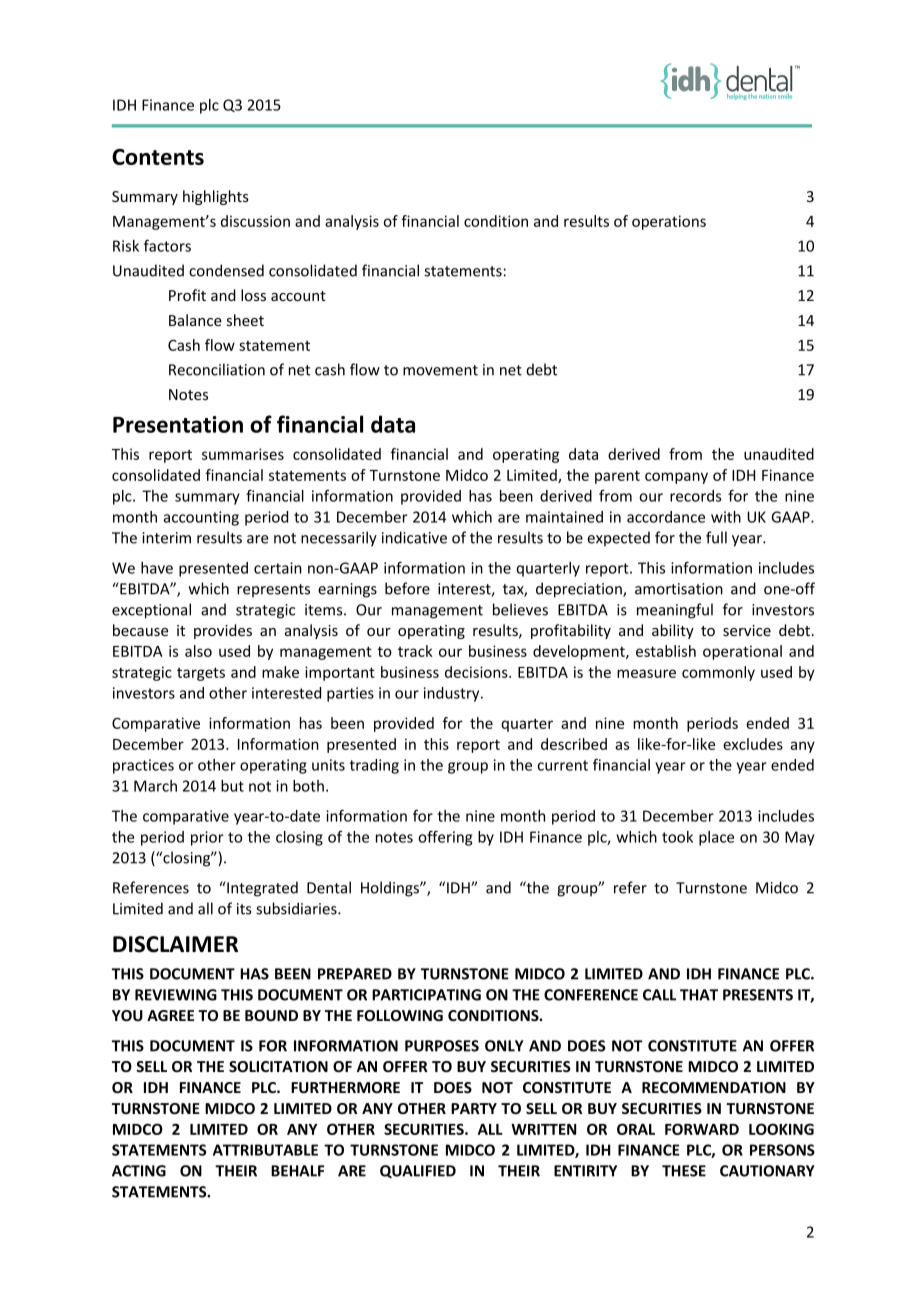 This document has width=924, height=1308. Describe the element at coordinates (265, 1150) in the document. I see `ATTRIBUTABLE` at that location.
